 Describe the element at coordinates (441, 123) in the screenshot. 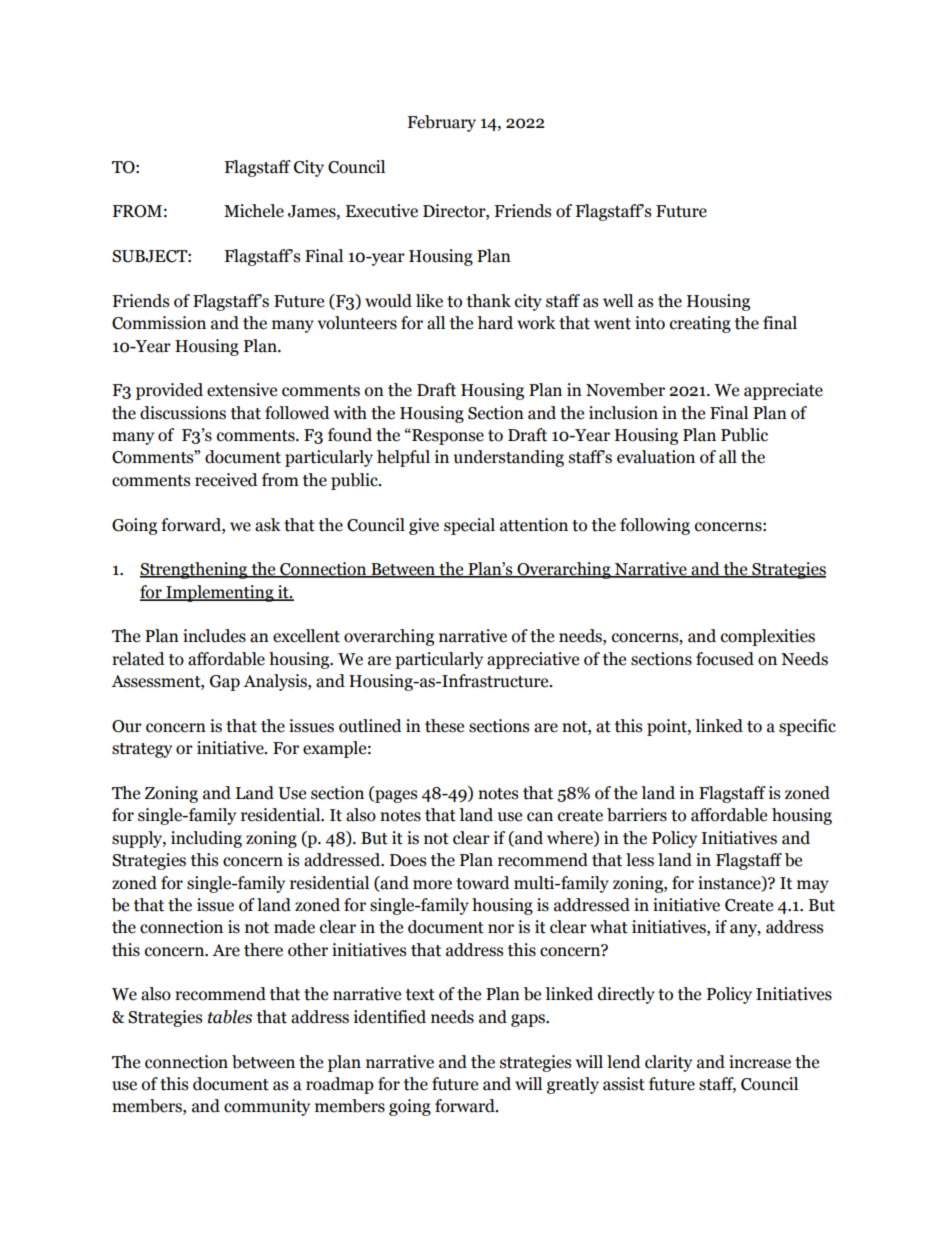

I see `February` at that location.
